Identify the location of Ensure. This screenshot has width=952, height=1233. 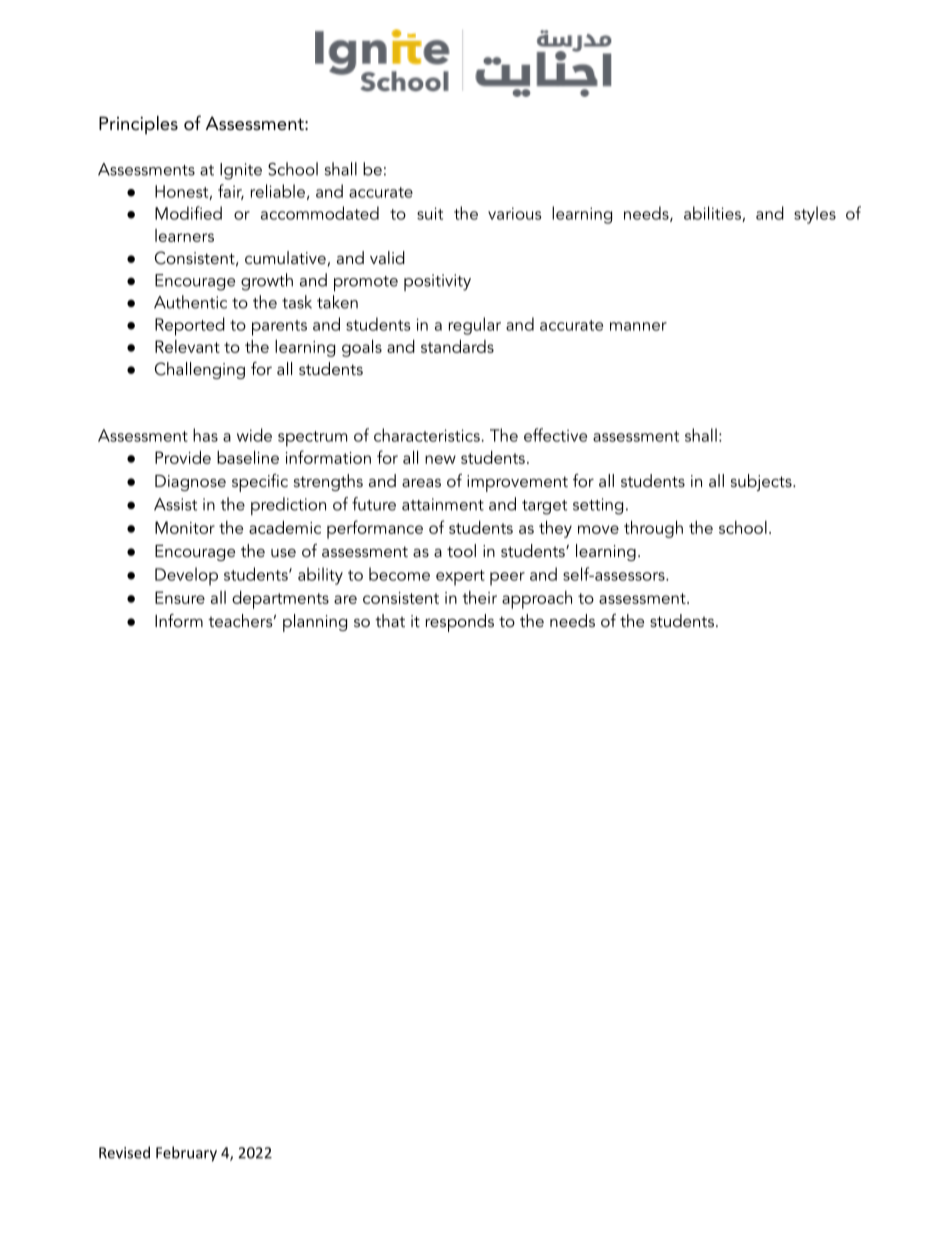
(180, 597).
